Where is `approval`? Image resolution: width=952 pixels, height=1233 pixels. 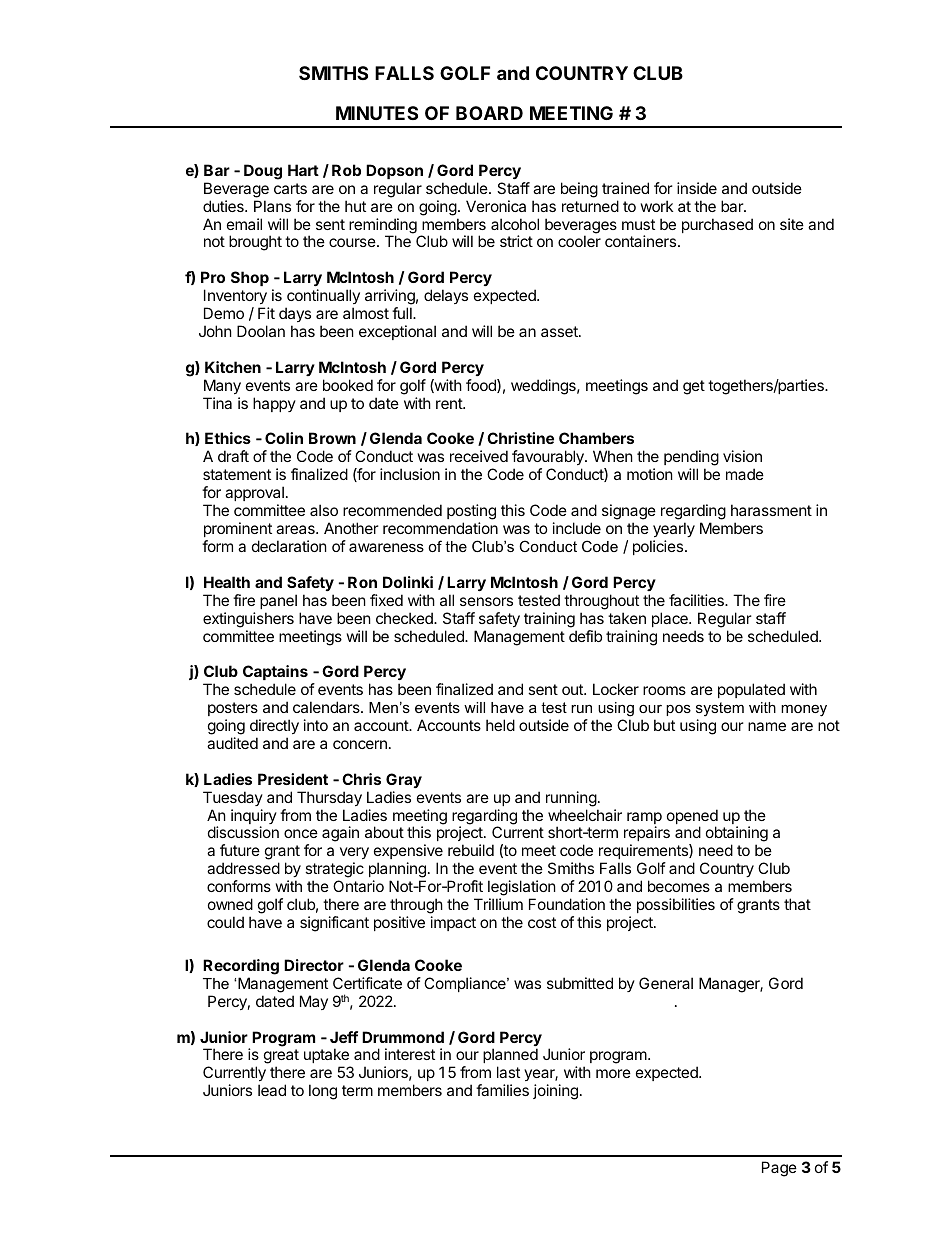 approval is located at coordinates (254, 493).
